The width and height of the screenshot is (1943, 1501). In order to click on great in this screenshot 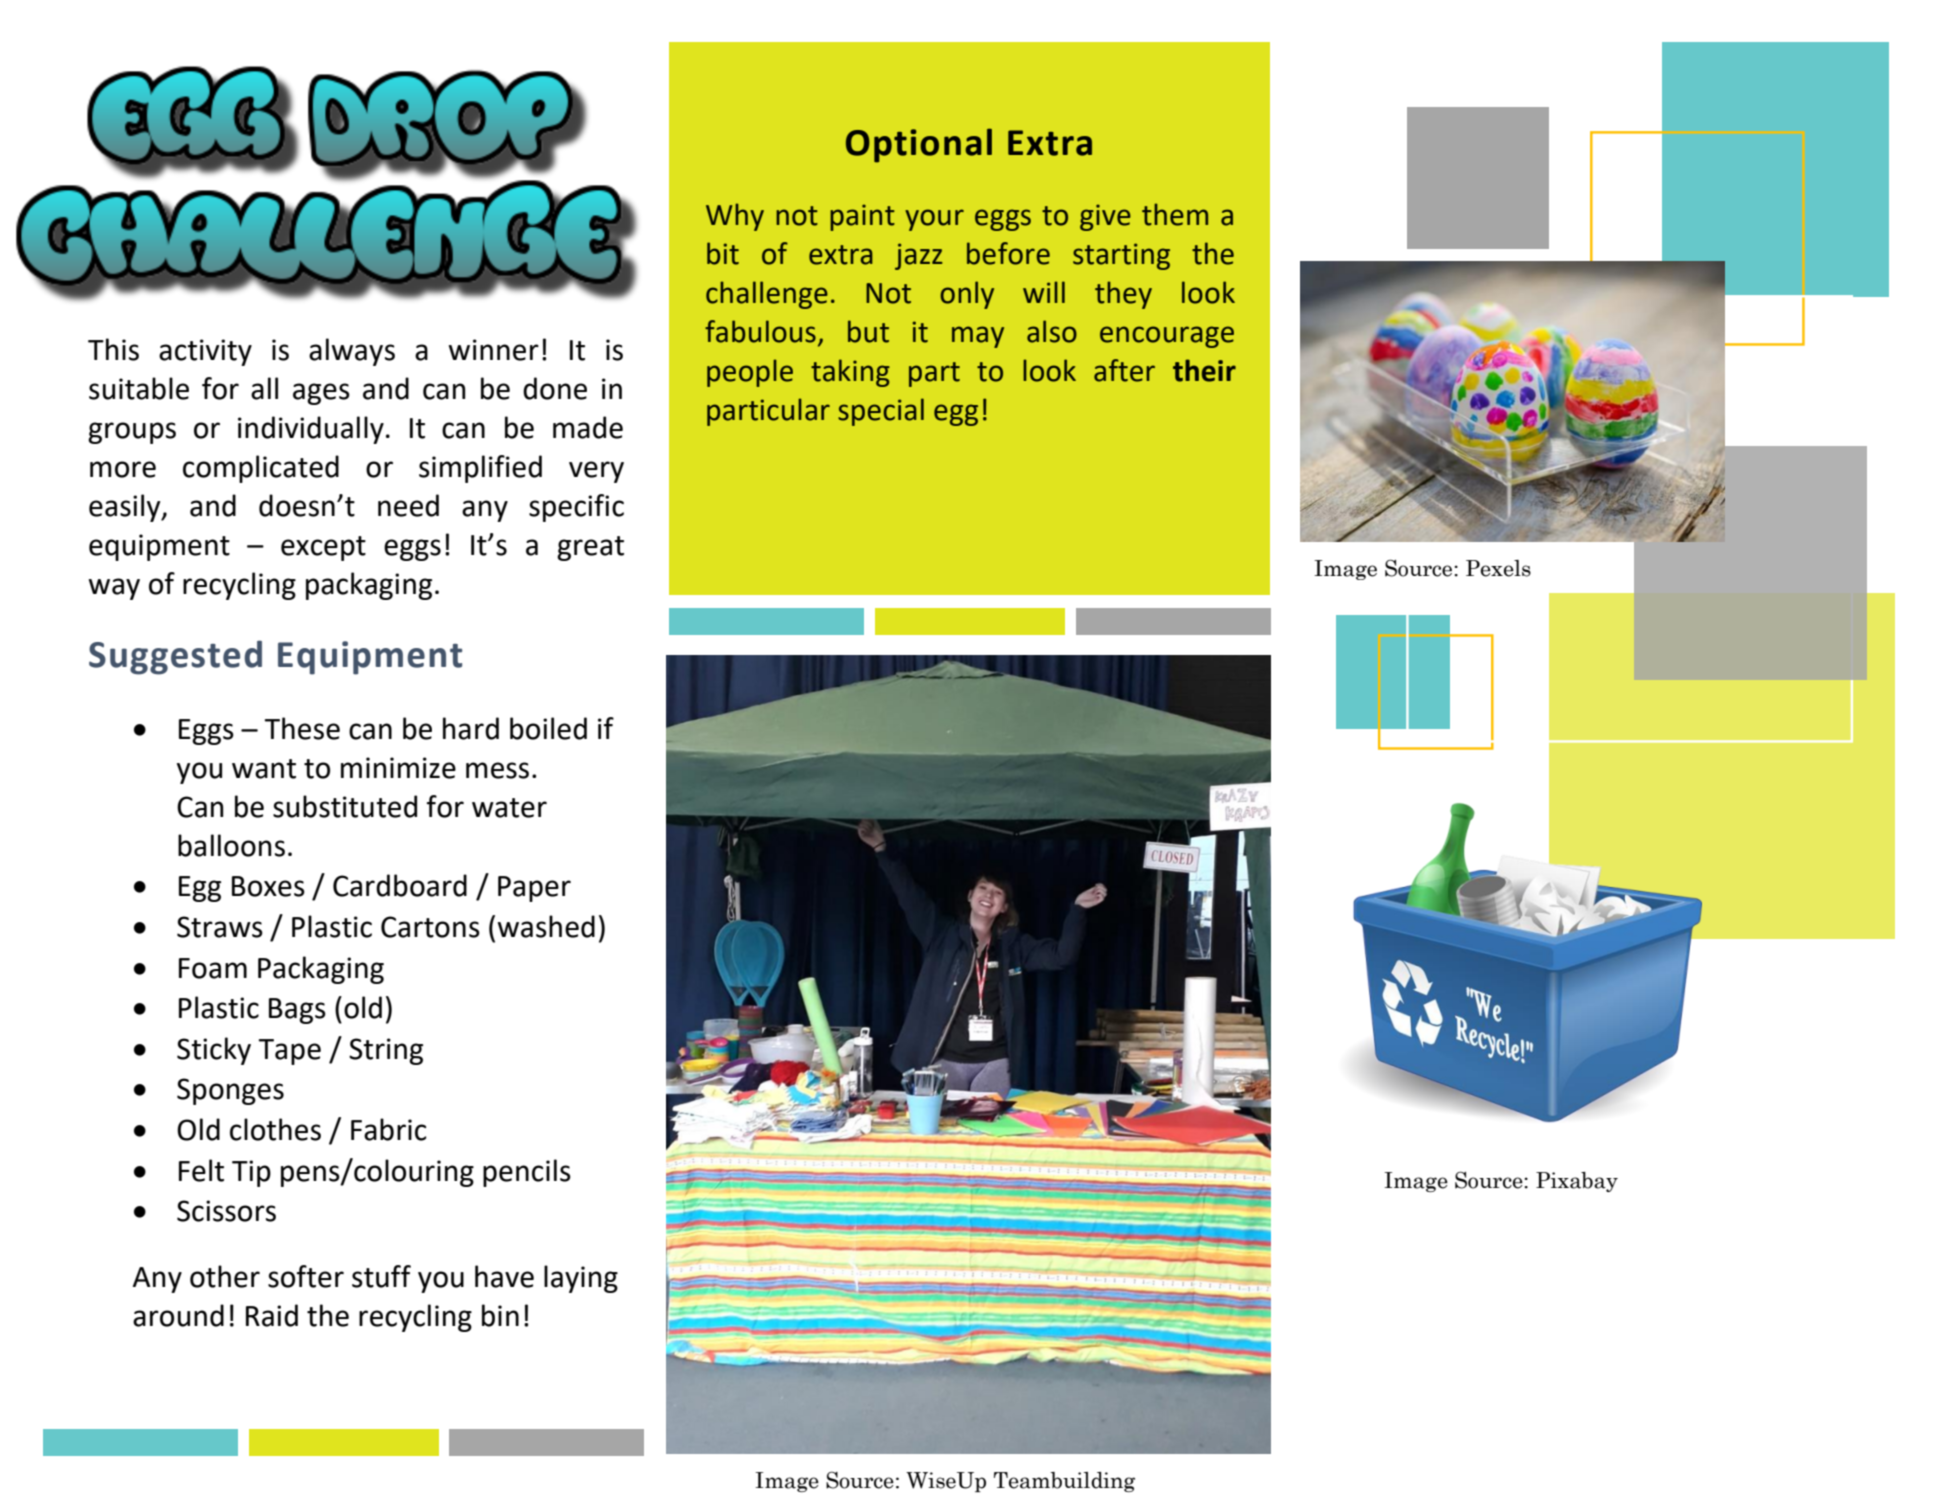, I will do `click(590, 548)`.
